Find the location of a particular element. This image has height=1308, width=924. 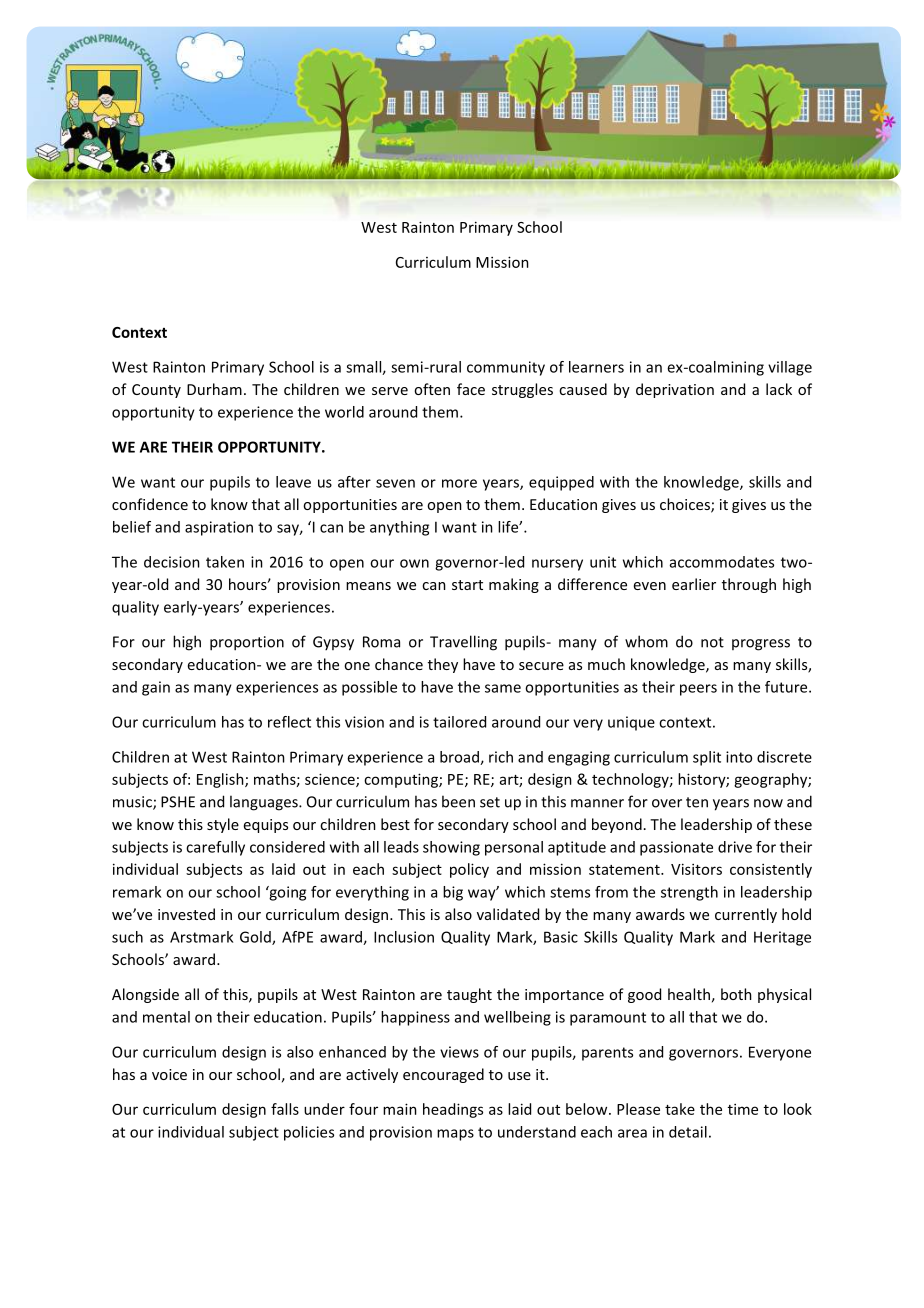

headings is located at coordinates (453, 1110).
